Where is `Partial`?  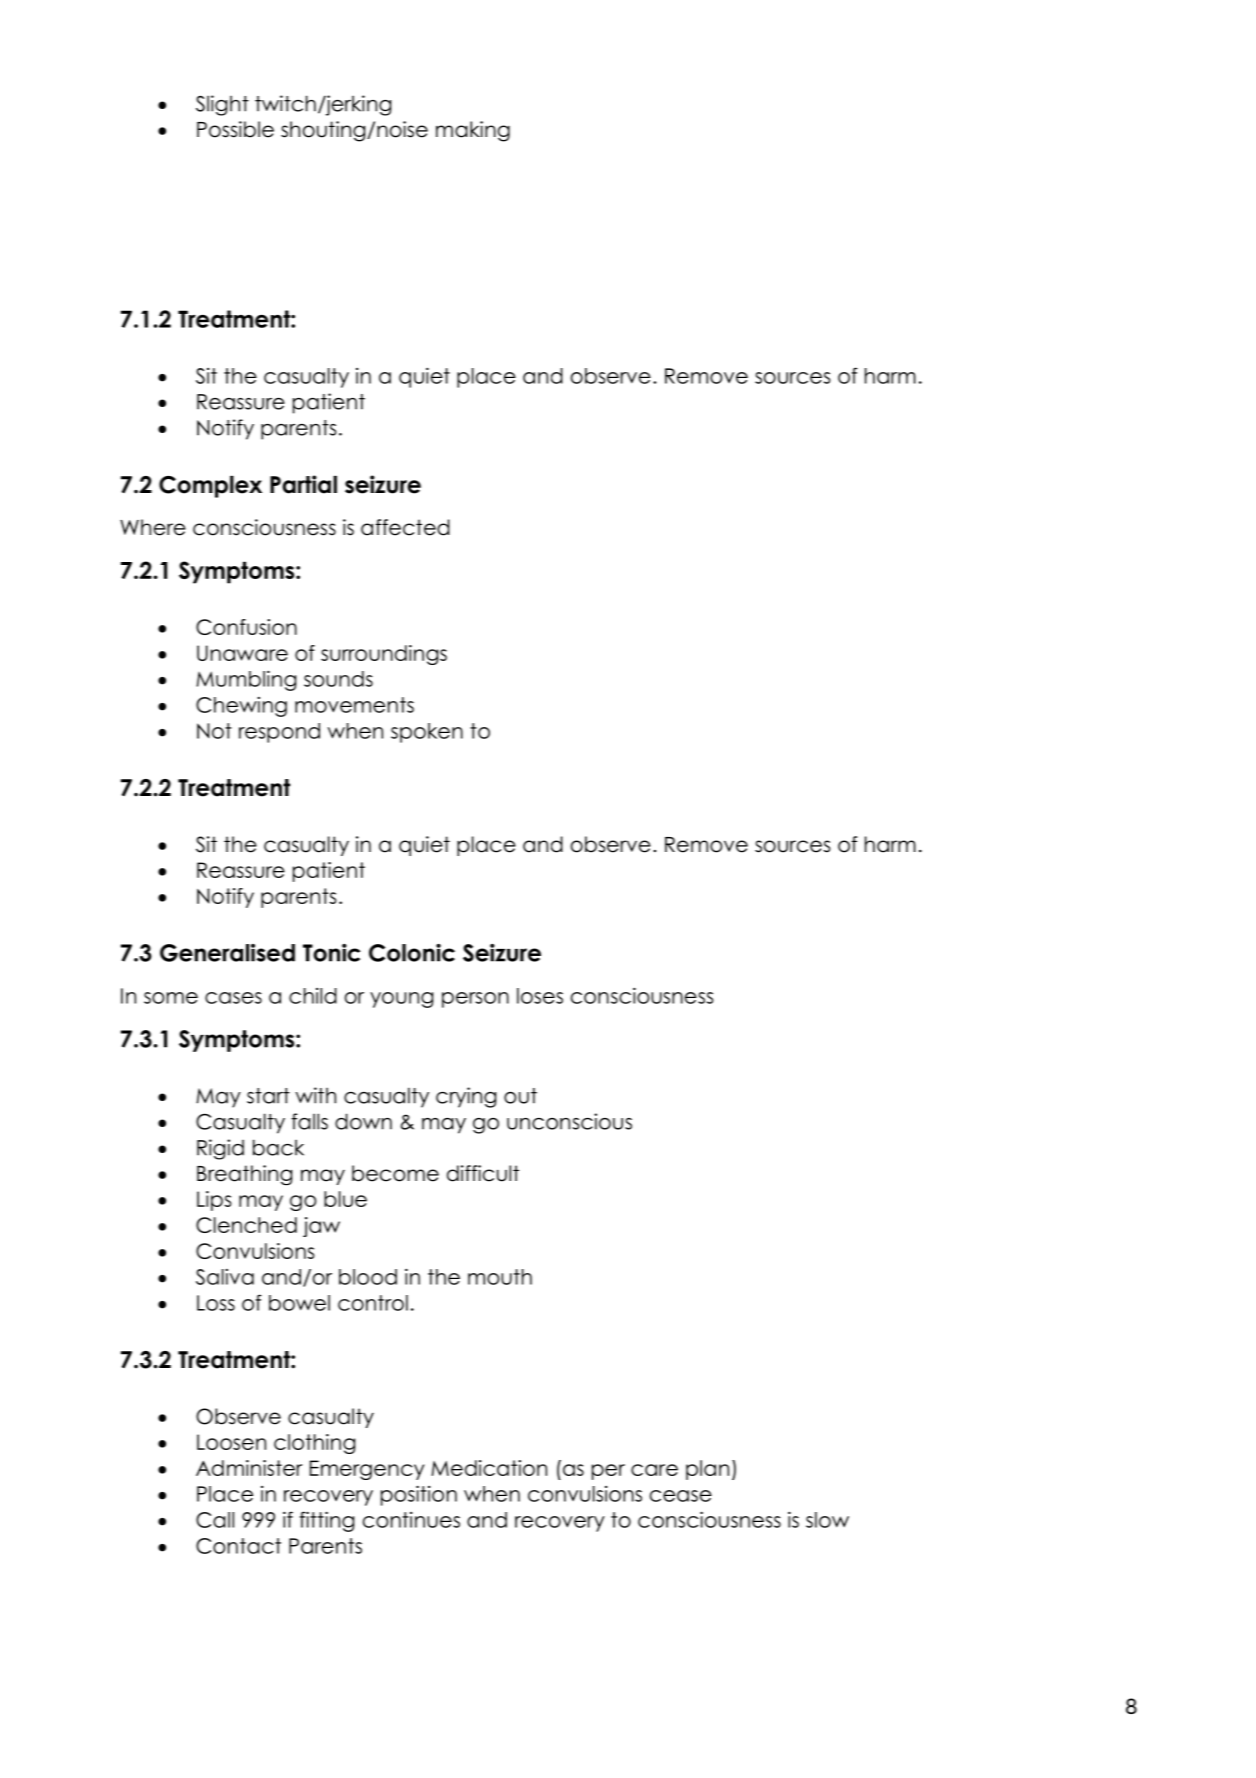 Partial is located at coordinates (303, 484).
